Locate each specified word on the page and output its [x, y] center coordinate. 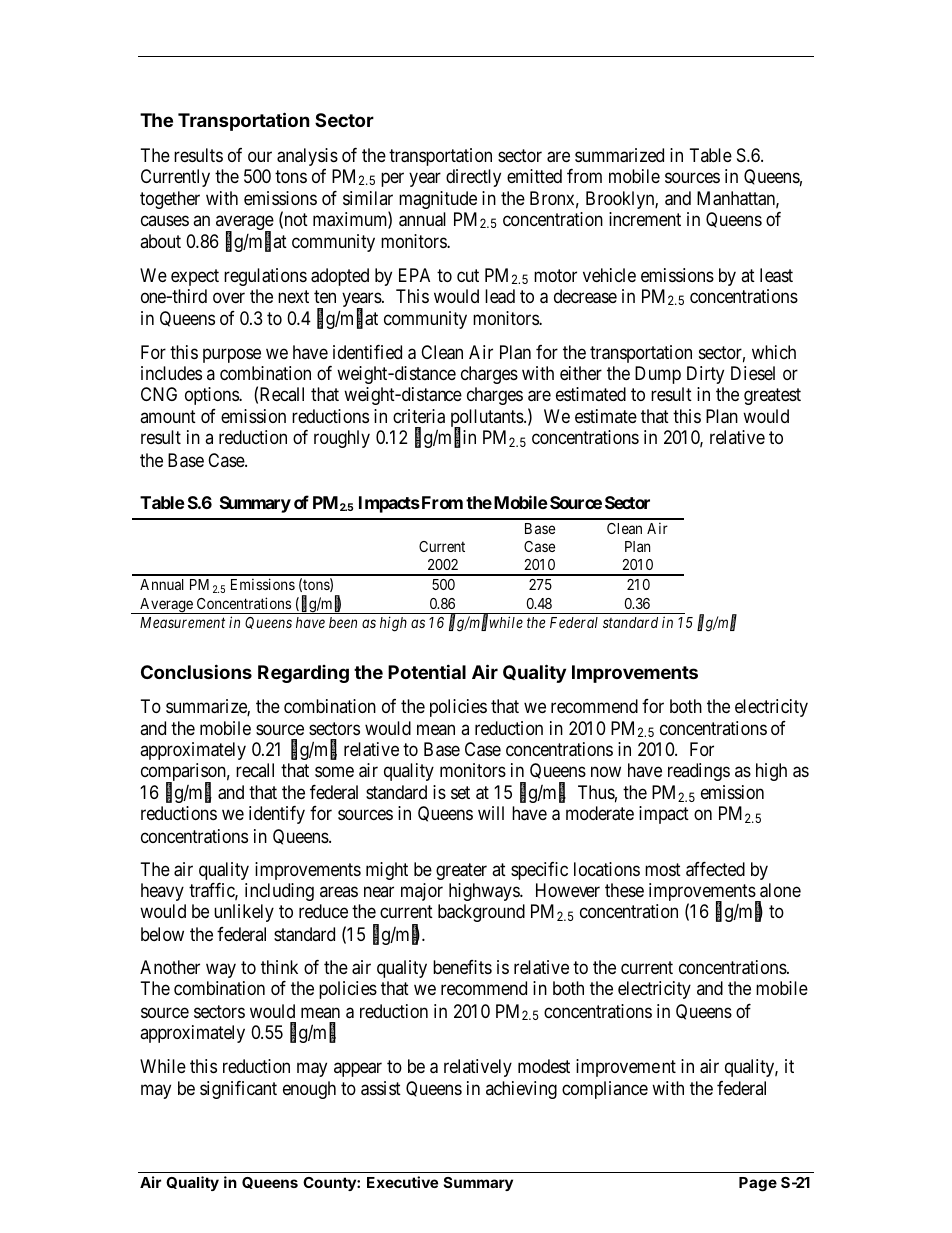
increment [645, 219]
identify [277, 815]
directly [473, 178]
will [491, 813]
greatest [772, 396]
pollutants [488, 419]
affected [715, 869]
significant [238, 1090]
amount [168, 417]
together [170, 200]
